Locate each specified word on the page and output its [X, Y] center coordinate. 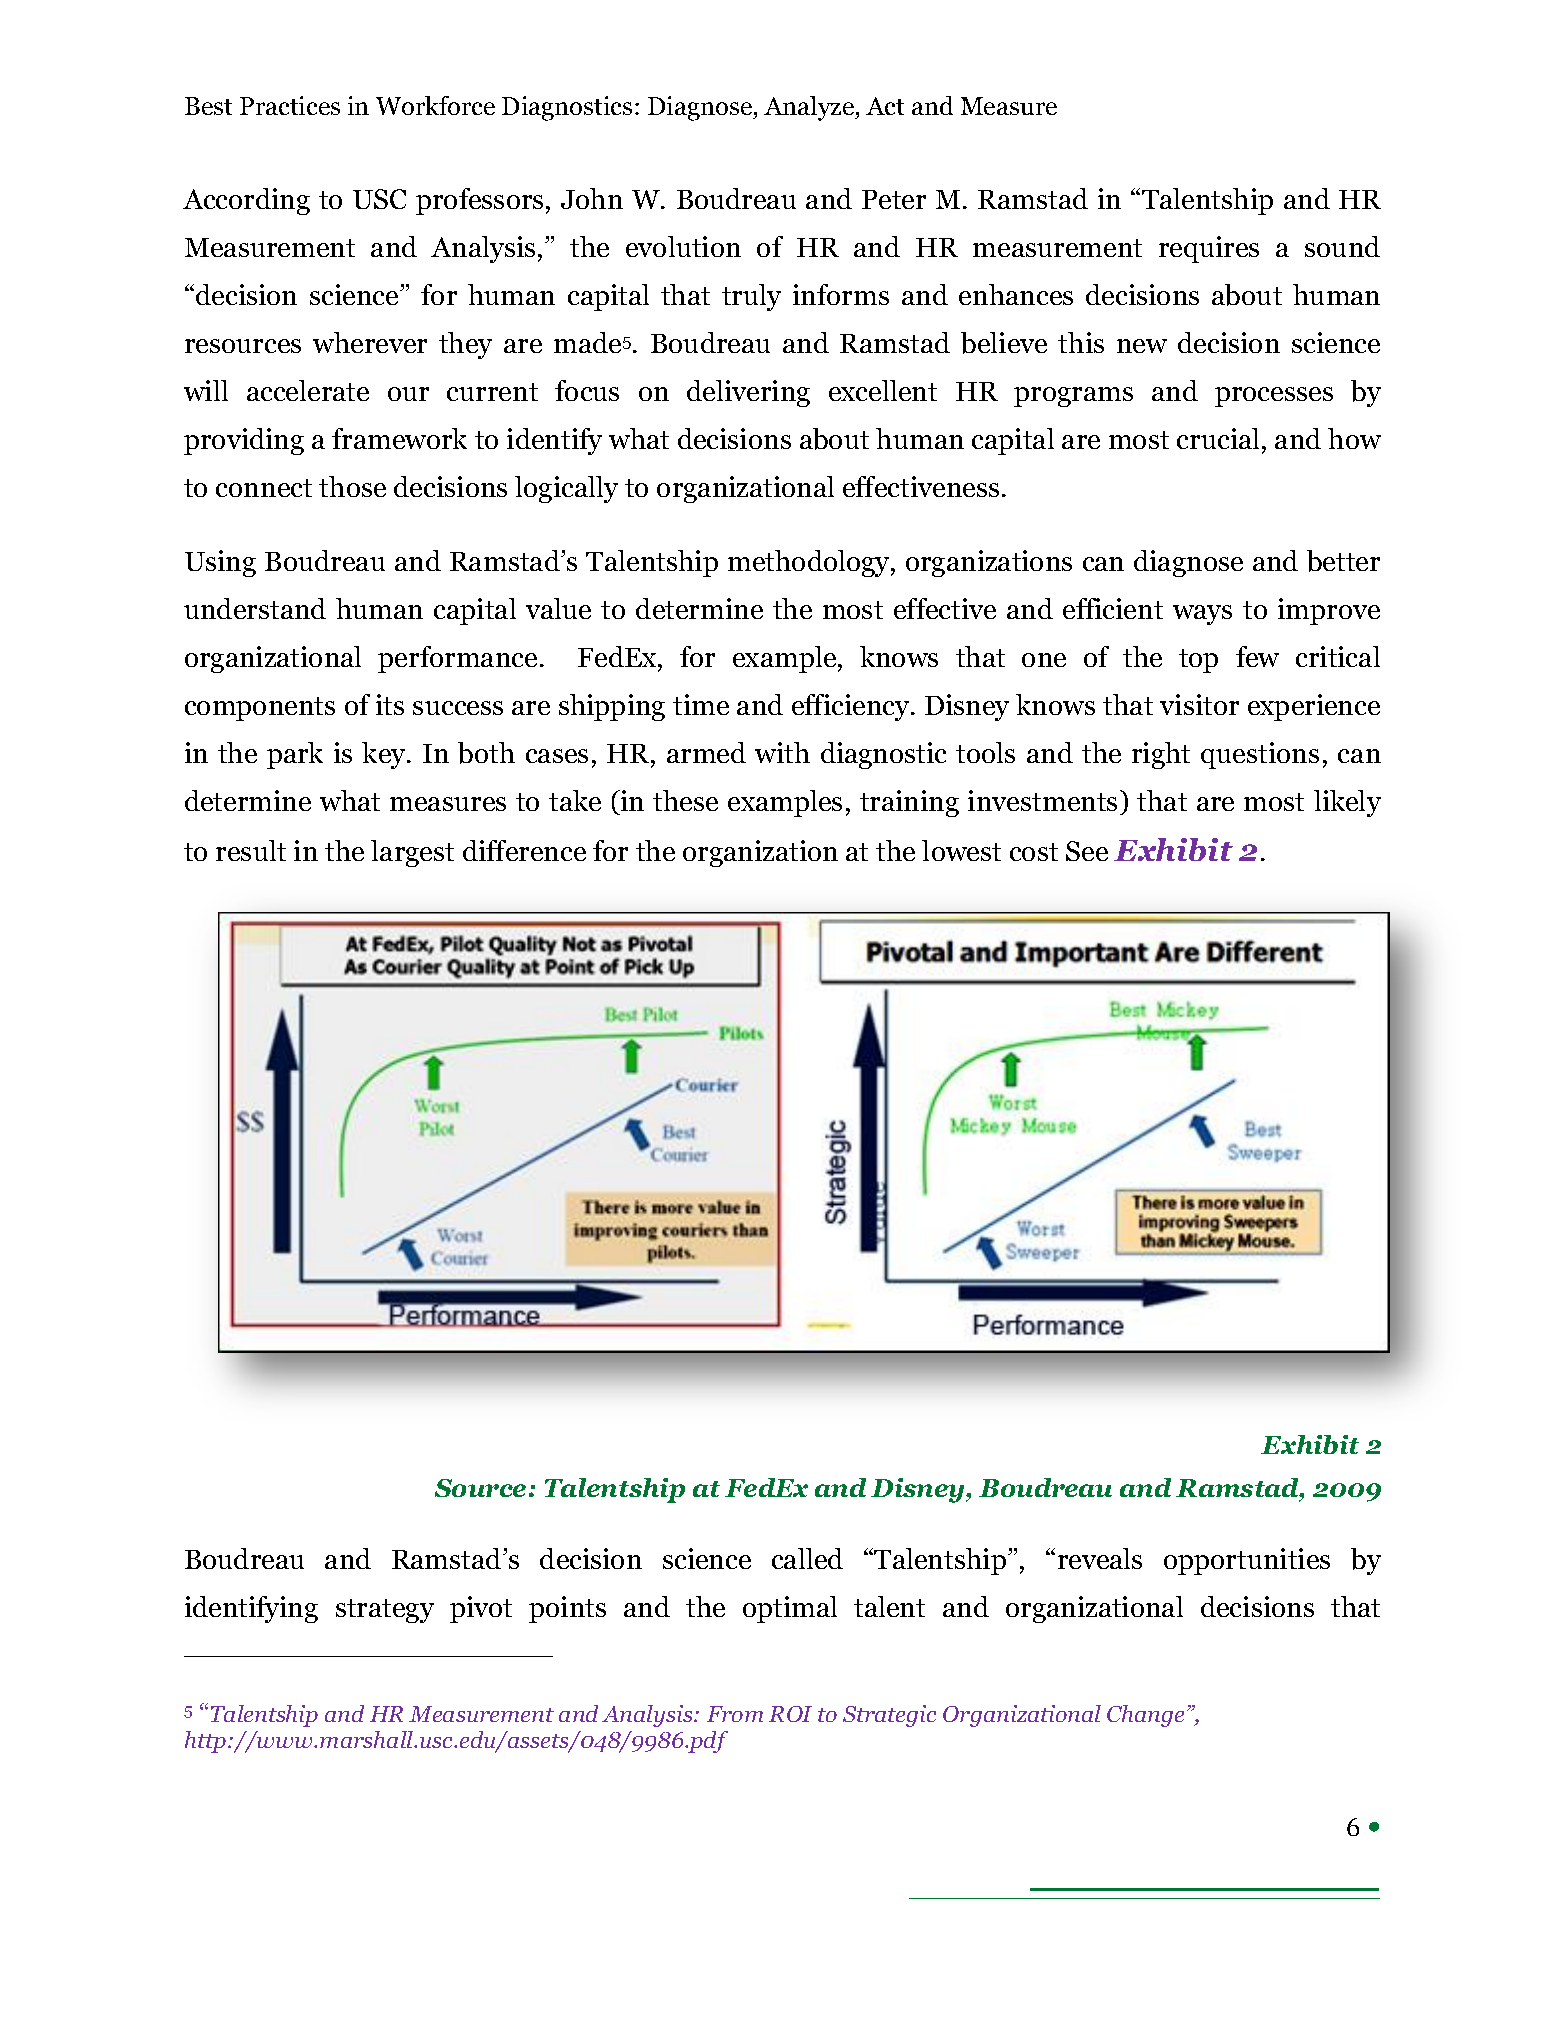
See [1087, 851]
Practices [290, 105]
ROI [790, 1714]
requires [1209, 249]
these [685, 800]
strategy [385, 1611]
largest [412, 853]
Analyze [810, 108]
